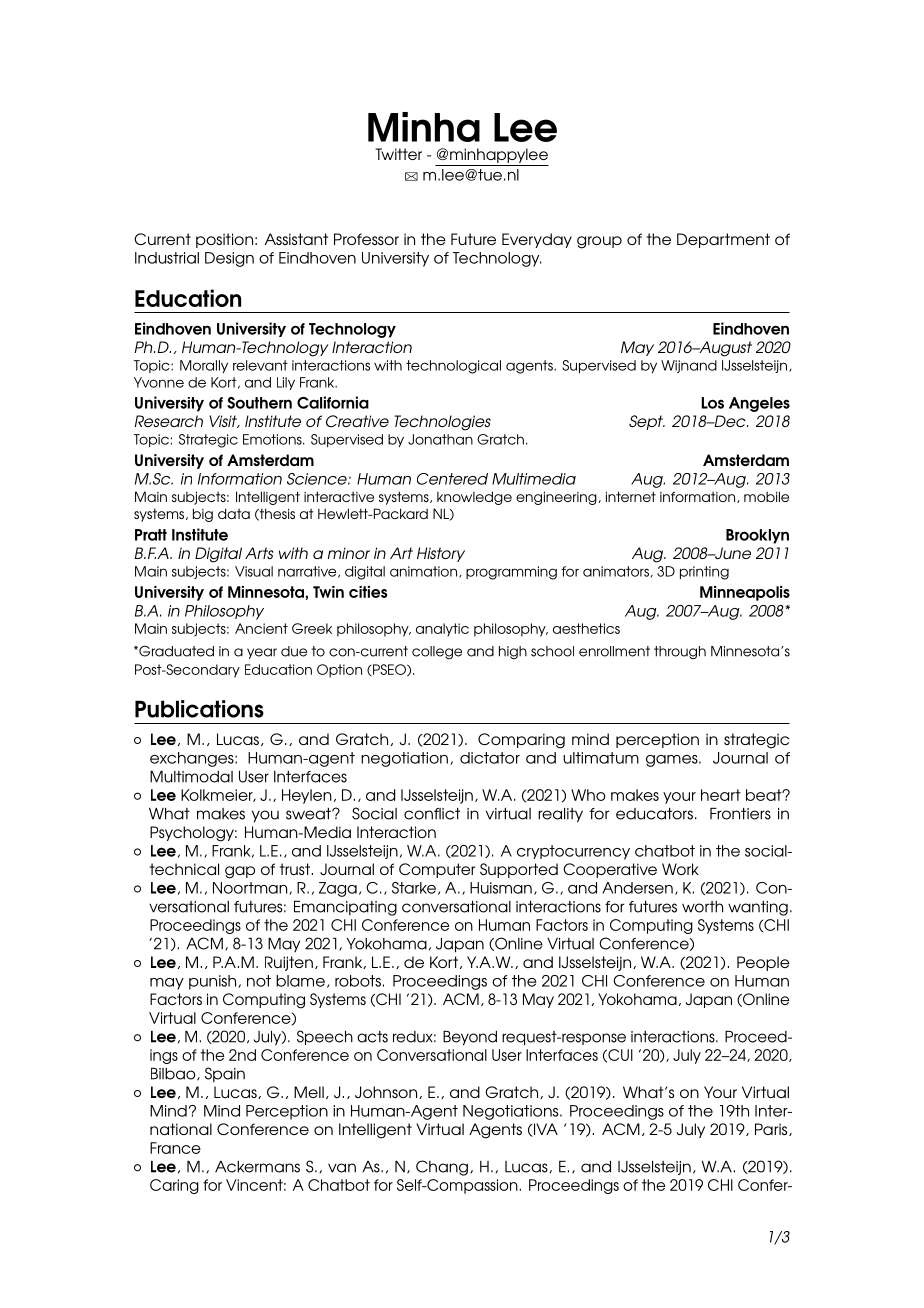 The width and height of the screenshot is (924, 1308). Describe the element at coordinates (723, 240) in the screenshot. I see `Department` at that location.
